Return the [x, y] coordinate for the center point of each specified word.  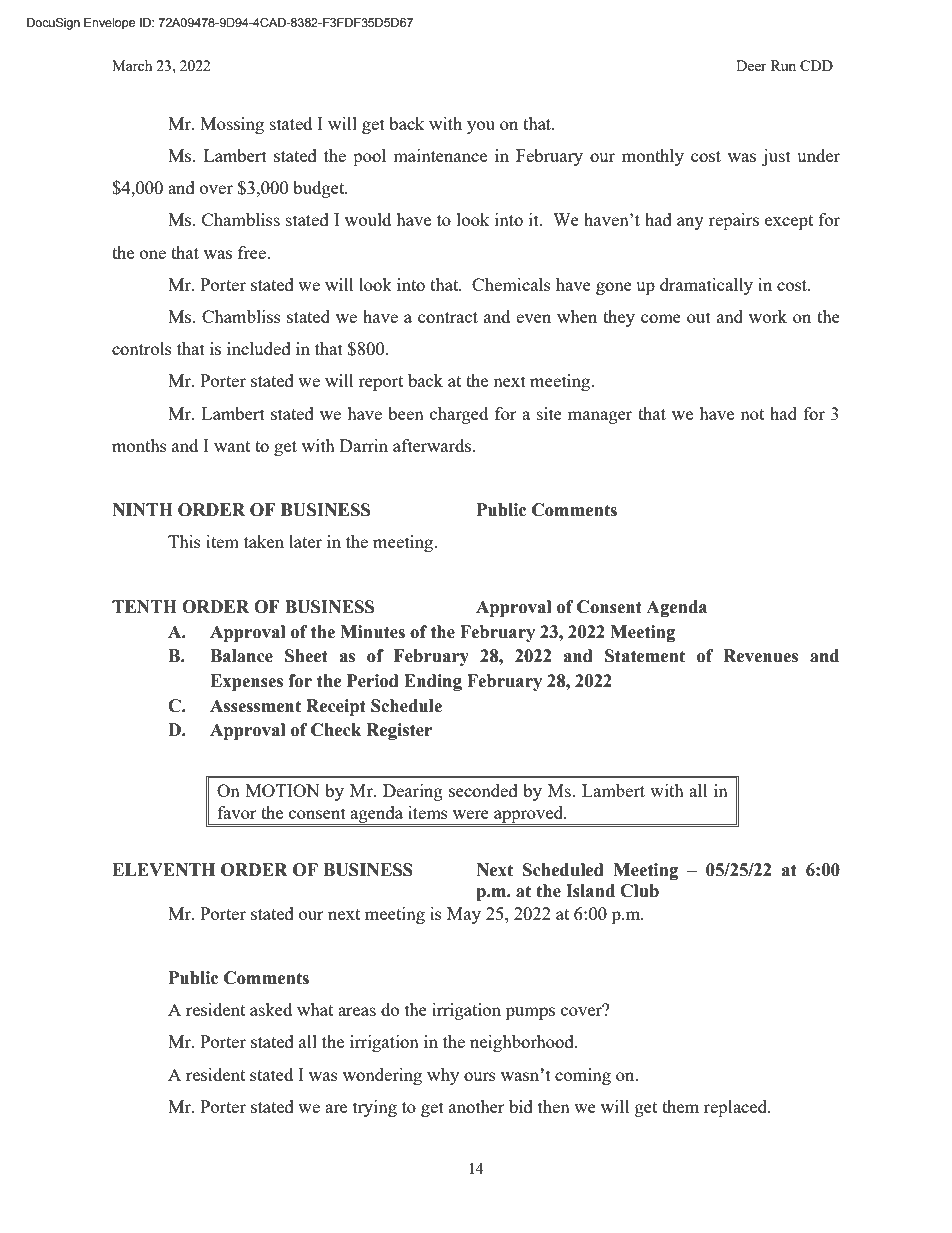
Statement [645, 656]
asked [271, 1009]
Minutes [372, 632]
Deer [751, 65]
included [259, 348]
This [184, 541]
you [481, 127]
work [768, 316]
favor [237, 812]
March [132, 65]
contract [448, 317]
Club [639, 891]
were [471, 814]
